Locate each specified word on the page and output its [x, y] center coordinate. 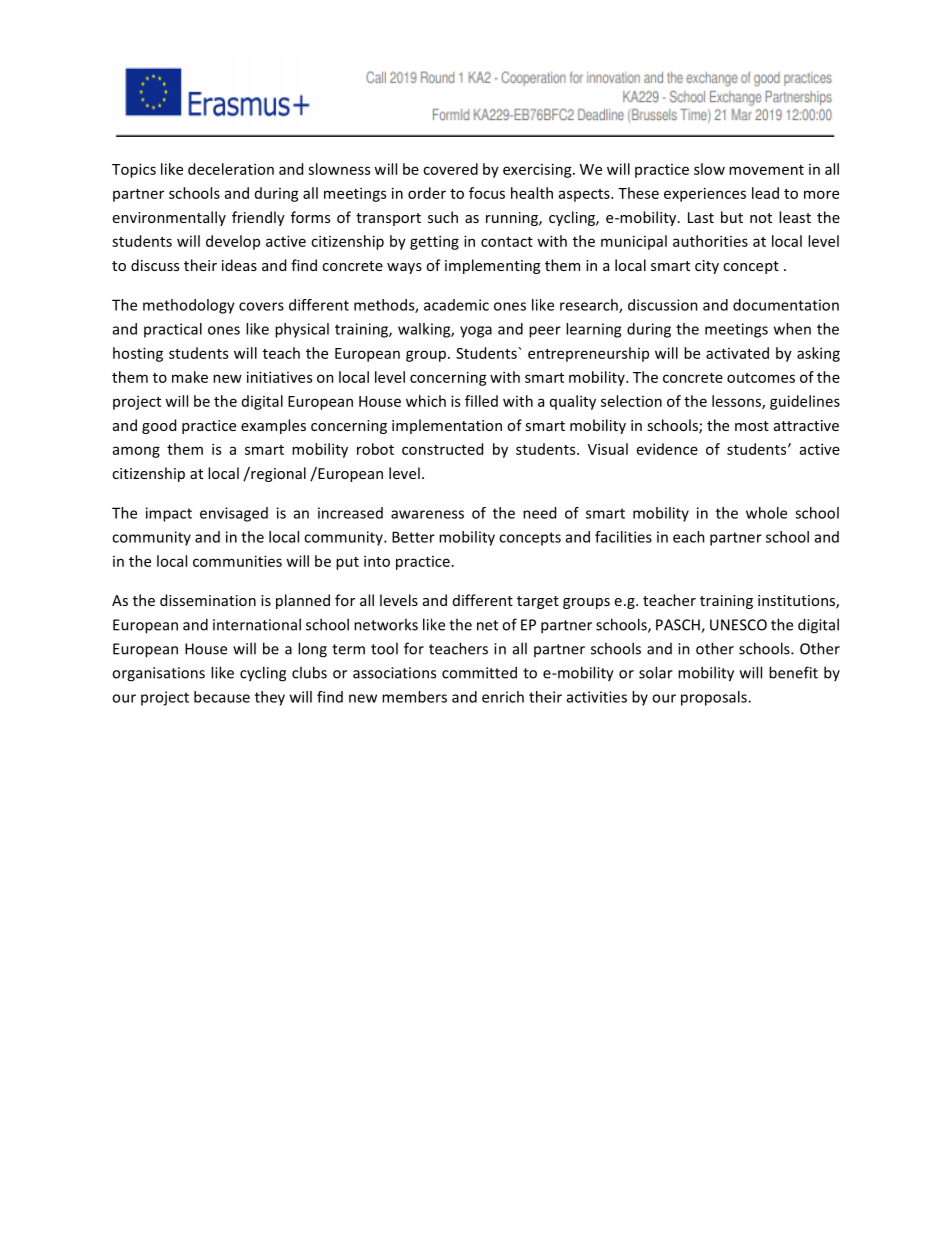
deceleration [231, 169]
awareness [427, 514]
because [222, 697]
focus [487, 193]
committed [479, 672]
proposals [715, 698]
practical [173, 330]
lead [765, 193]
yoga [476, 332]
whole [766, 513]
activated [737, 353]
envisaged [234, 514]
